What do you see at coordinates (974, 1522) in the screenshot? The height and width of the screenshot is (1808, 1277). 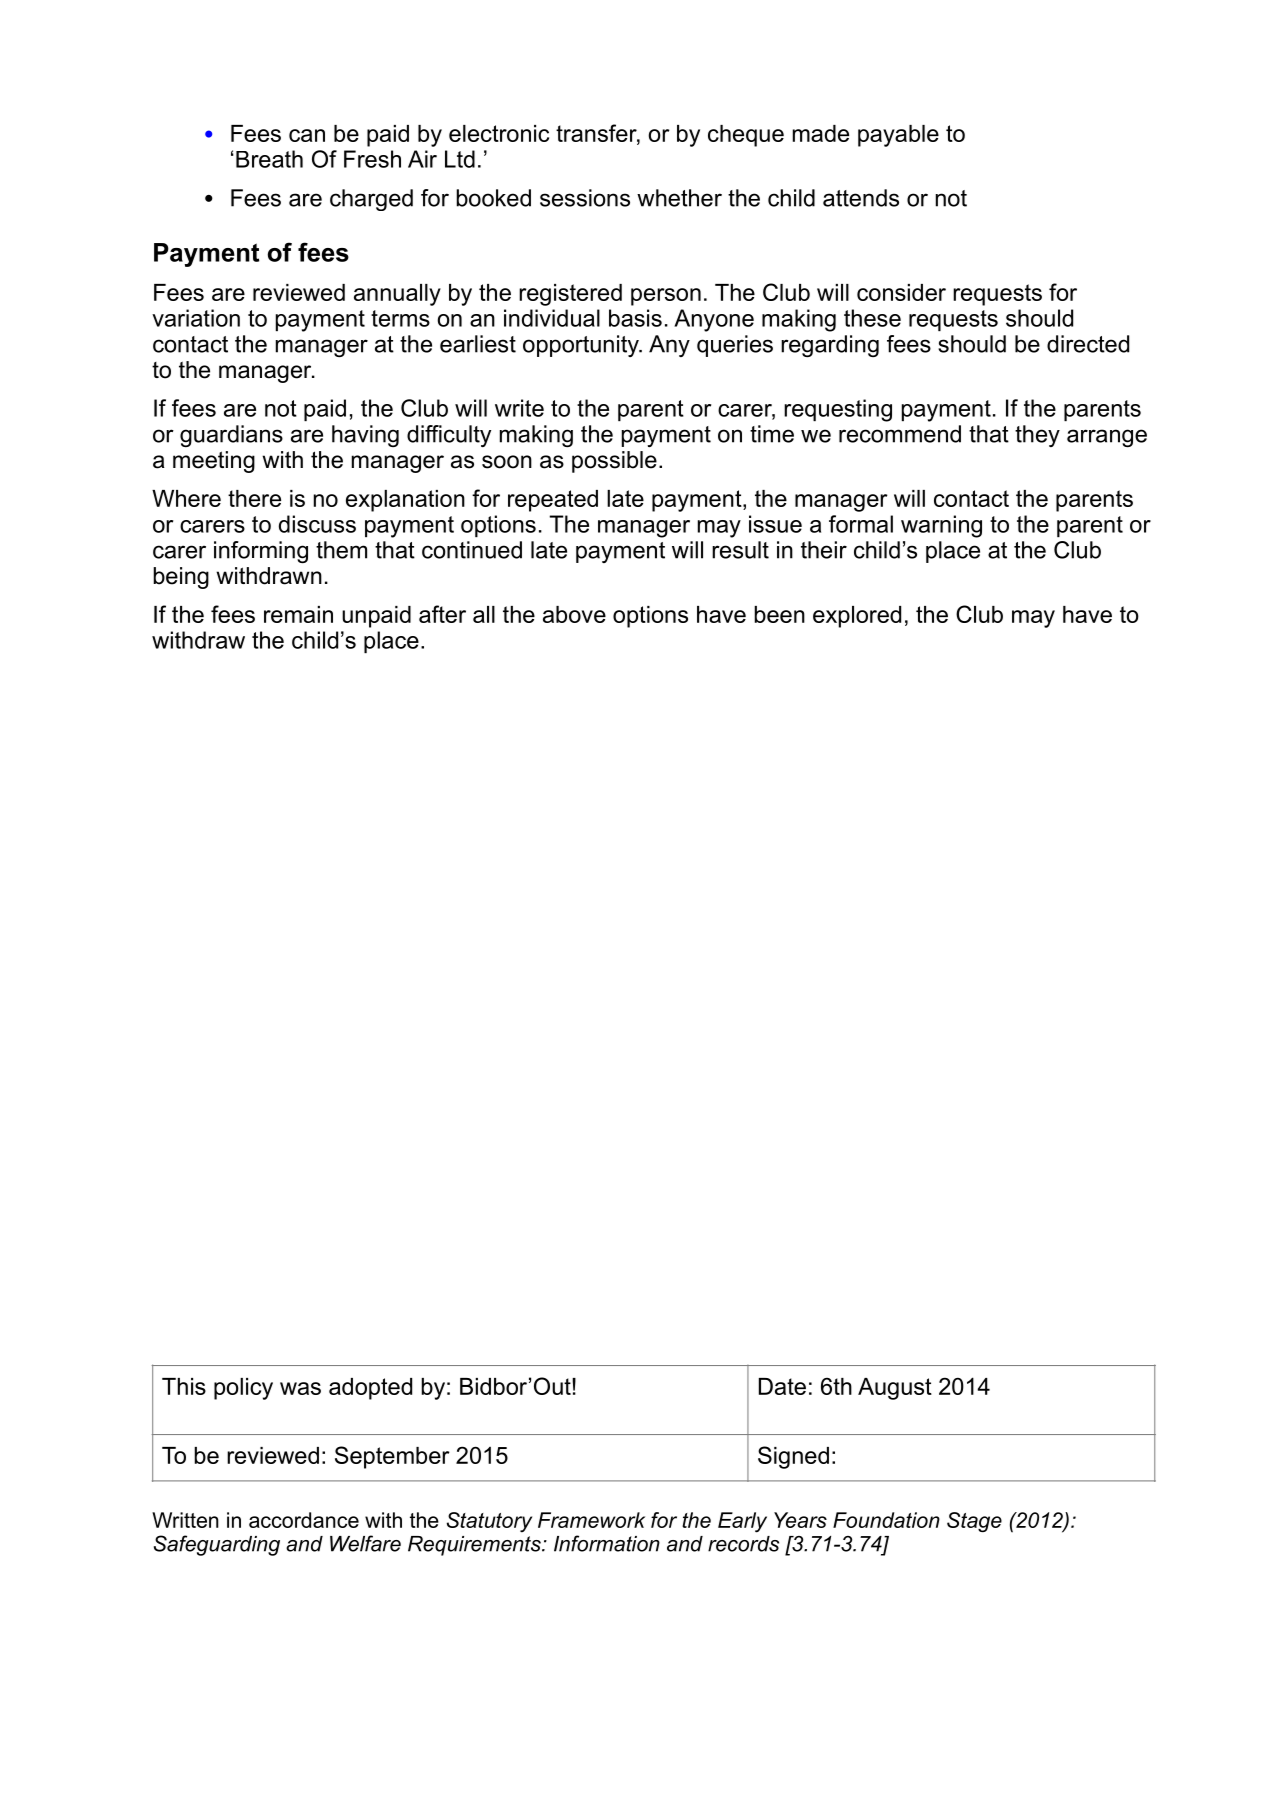 I see `Stage` at bounding box center [974, 1522].
